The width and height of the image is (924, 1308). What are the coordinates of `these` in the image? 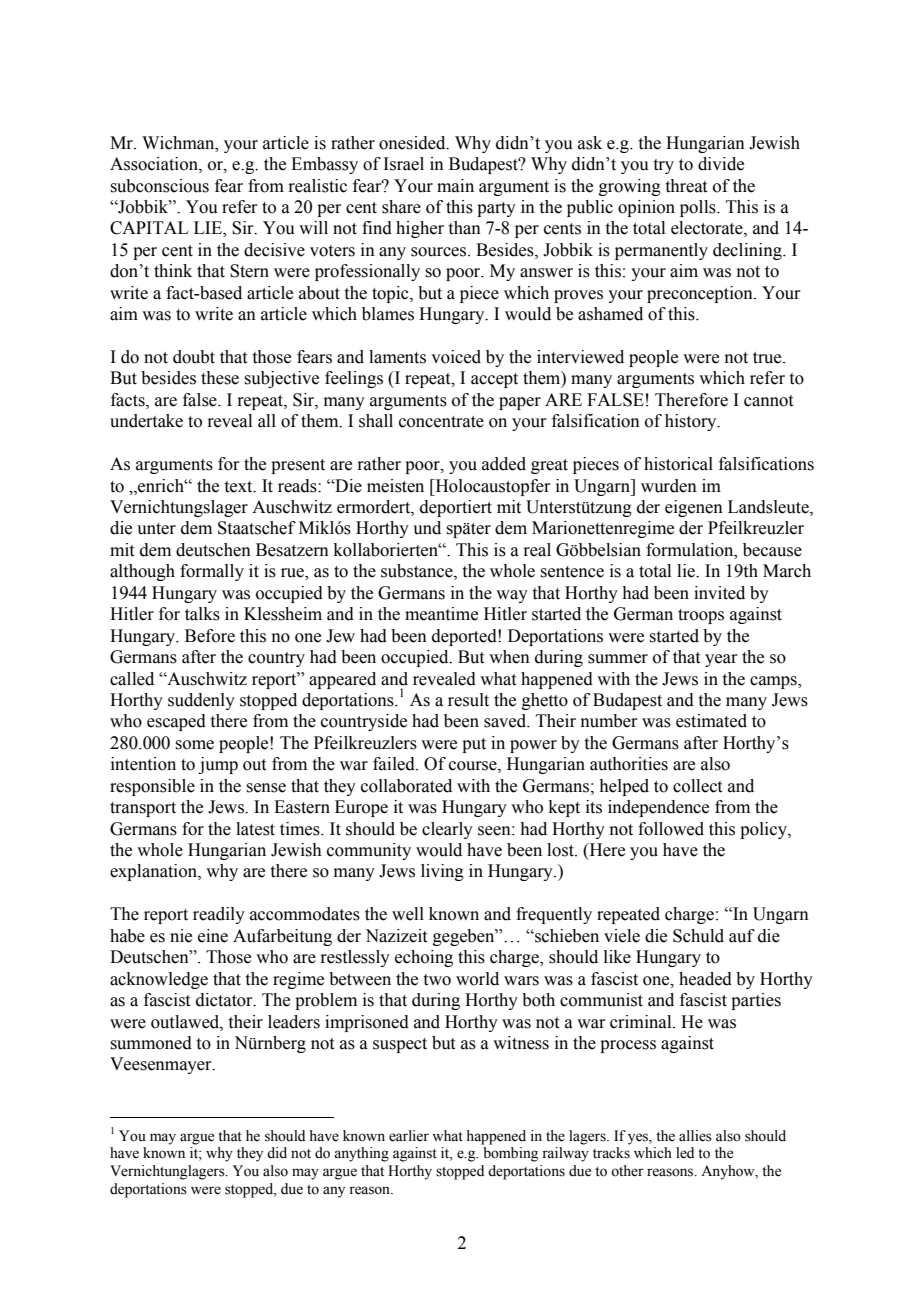 It's located at (220, 378).
